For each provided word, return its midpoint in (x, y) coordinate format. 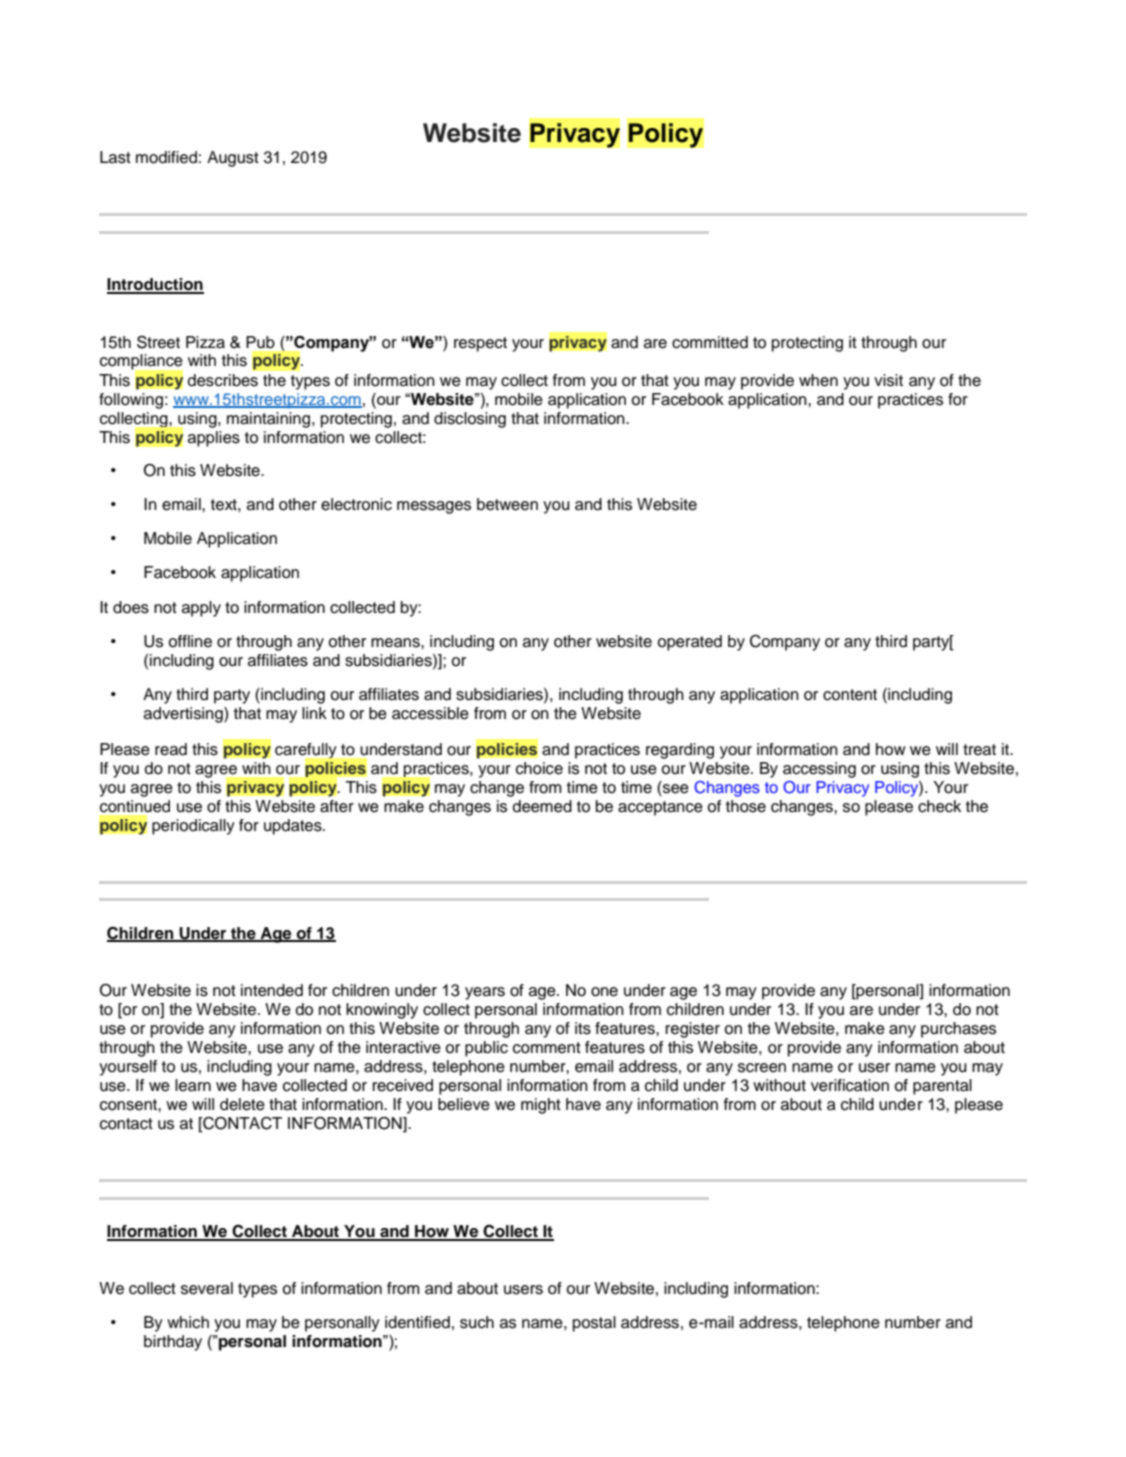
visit (888, 380)
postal (594, 1324)
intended (272, 990)
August (233, 159)
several (207, 1288)
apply (201, 609)
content (850, 695)
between (507, 504)
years (485, 993)
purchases (958, 1030)
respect (480, 344)
